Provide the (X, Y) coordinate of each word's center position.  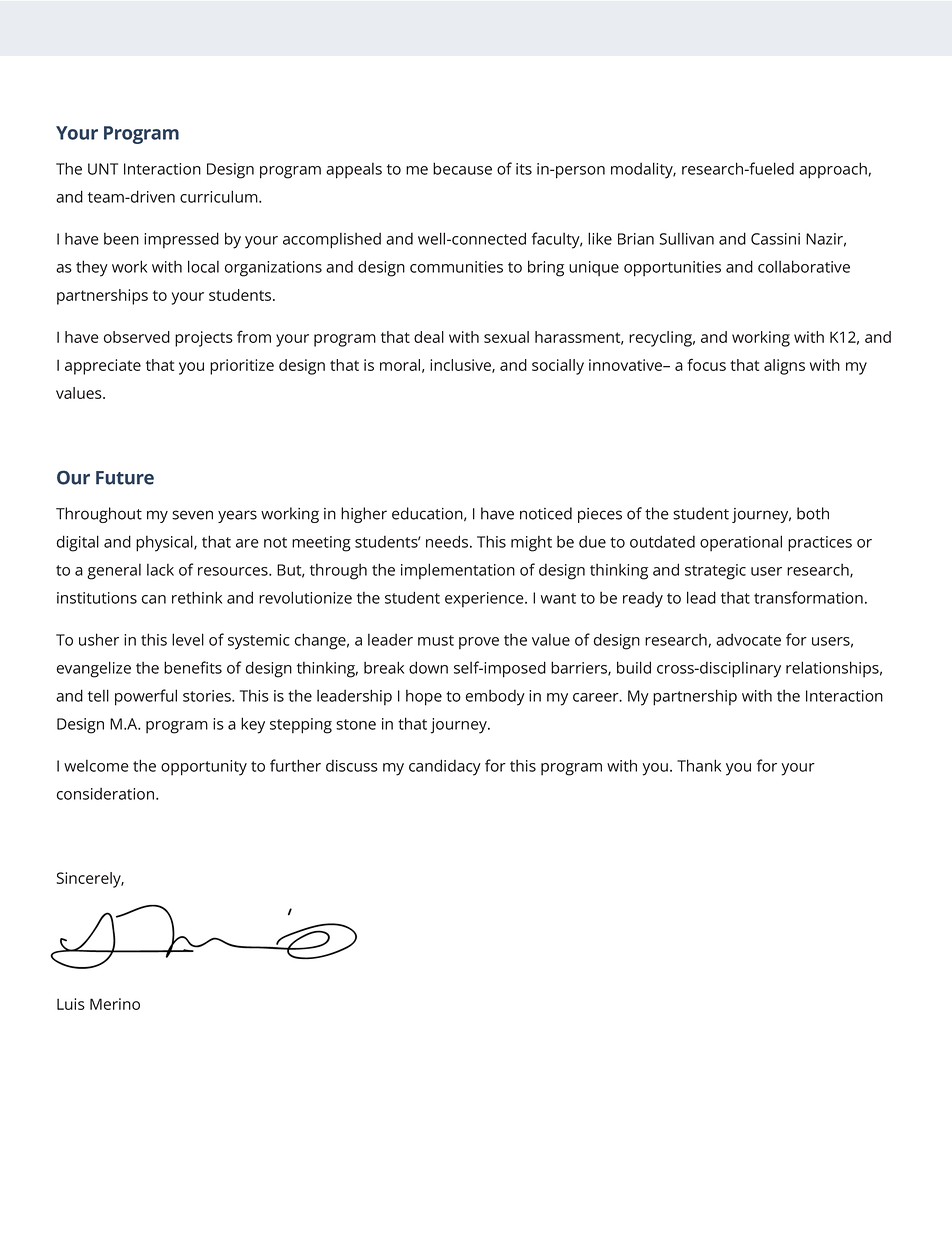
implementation (458, 571)
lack (160, 570)
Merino (115, 1004)
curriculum (220, 196)
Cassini (775, 239)
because (462, 168)
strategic (715, 572)
